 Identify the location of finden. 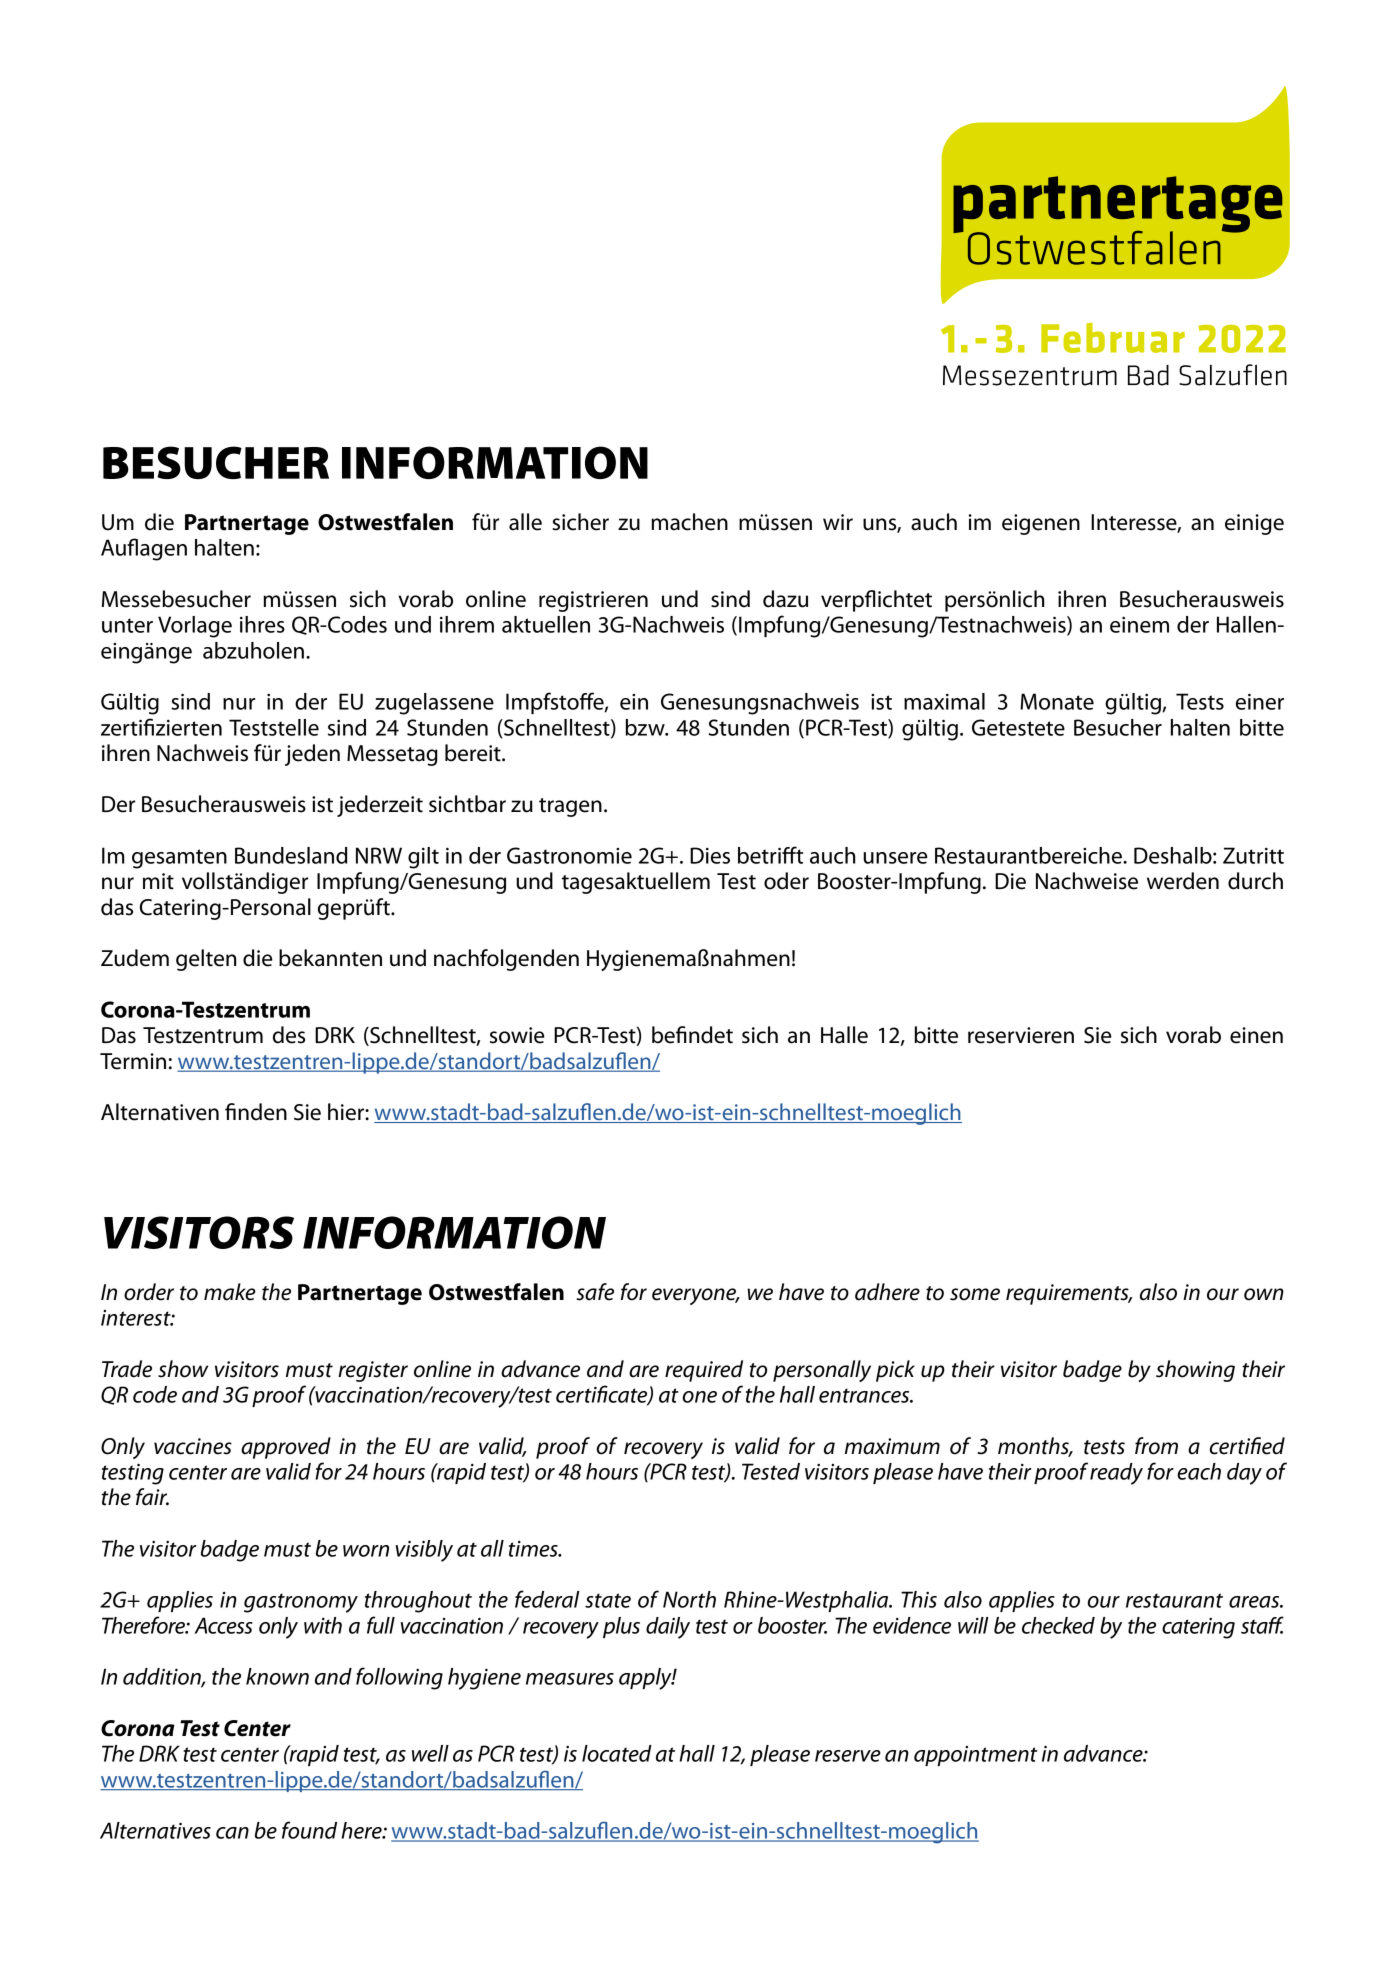
(256, 1112).
